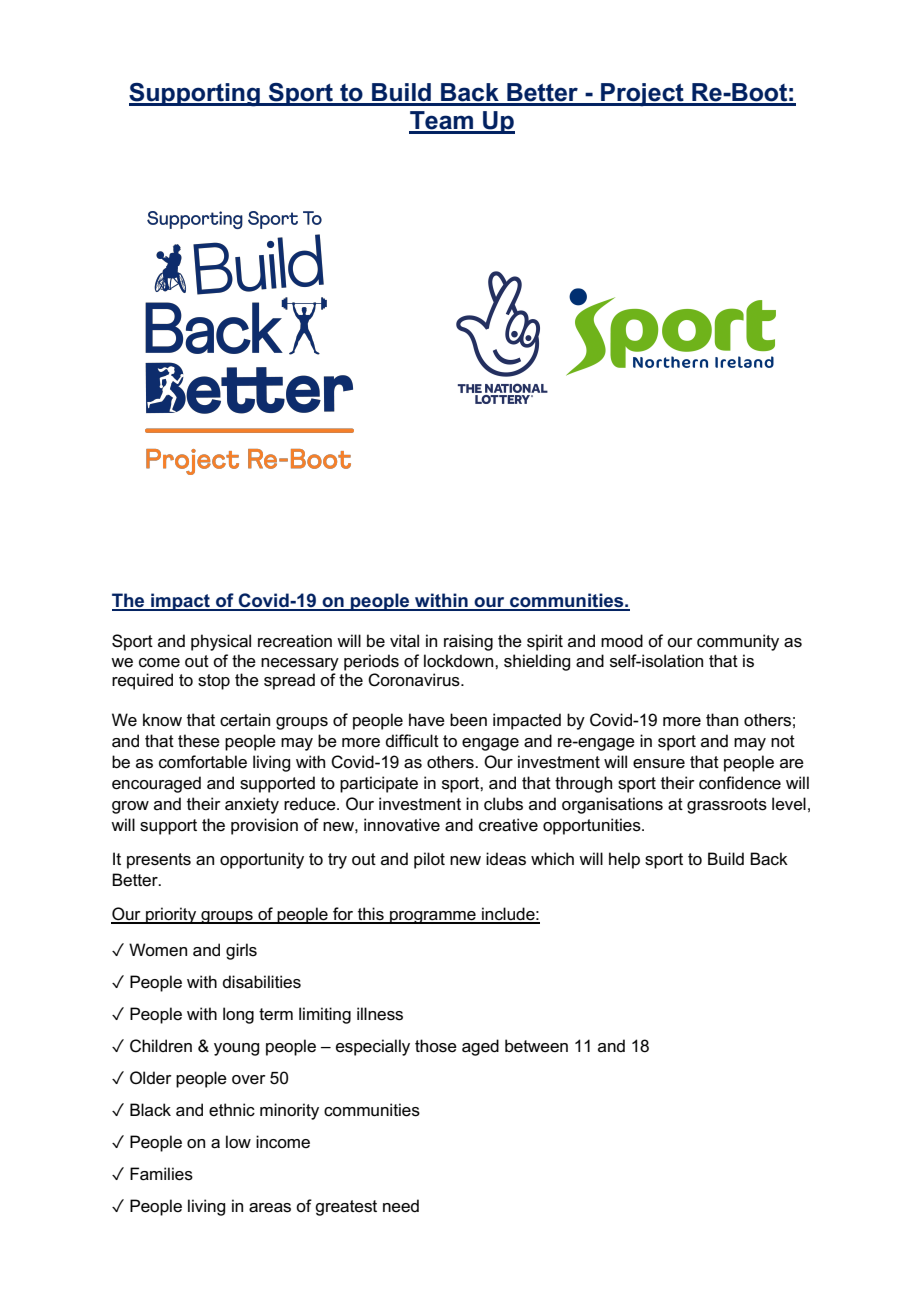 The image size is (924, 1308). I want to click on raising, so click(468, 642).
